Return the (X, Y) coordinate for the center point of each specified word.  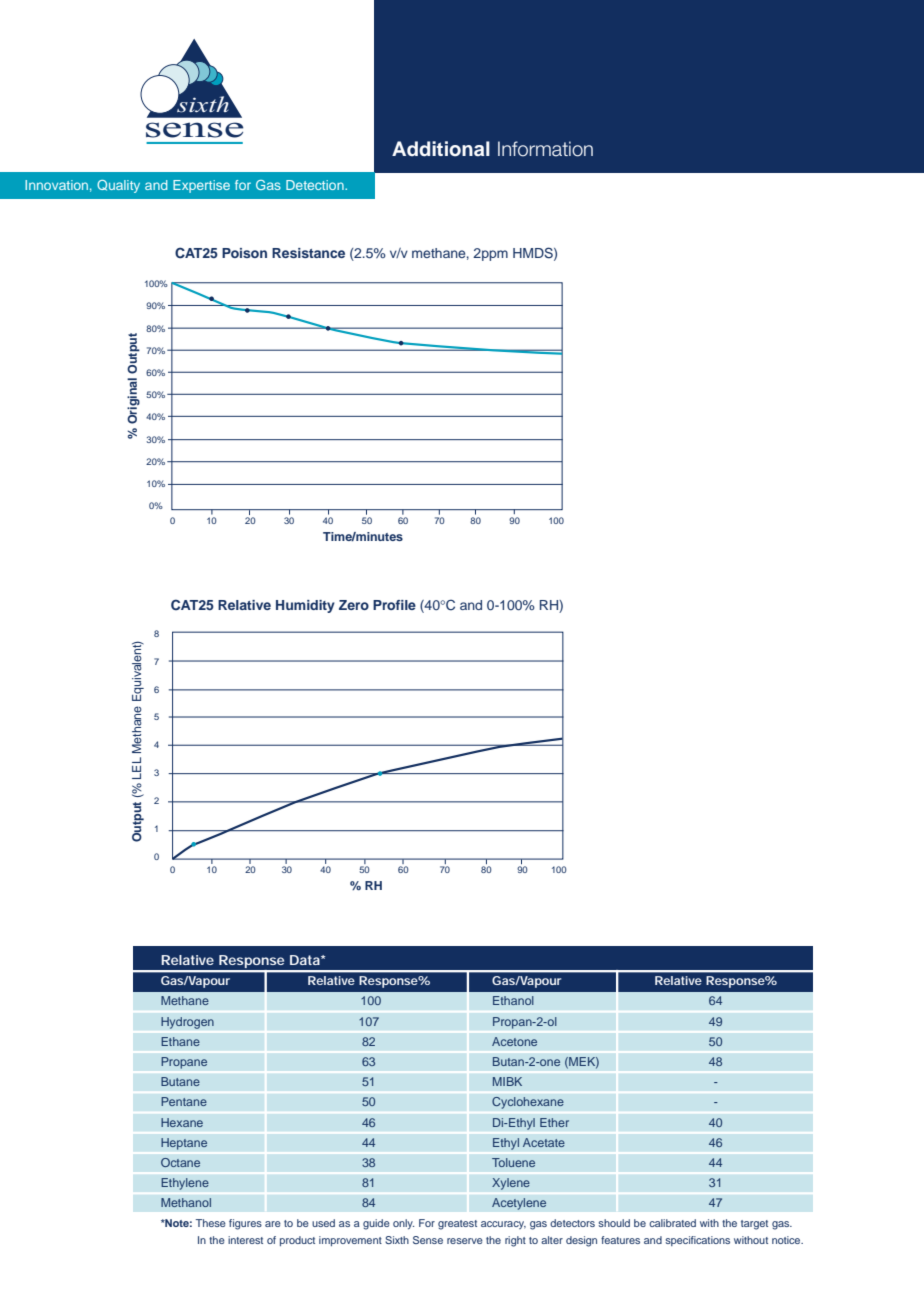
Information (545, 149)
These (211, 1223)
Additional (441, 149)
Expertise (201, 186)
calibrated (672, 1223)
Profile (394, 605)
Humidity (305, 606)
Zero (354, 605)
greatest (457, 1225)
